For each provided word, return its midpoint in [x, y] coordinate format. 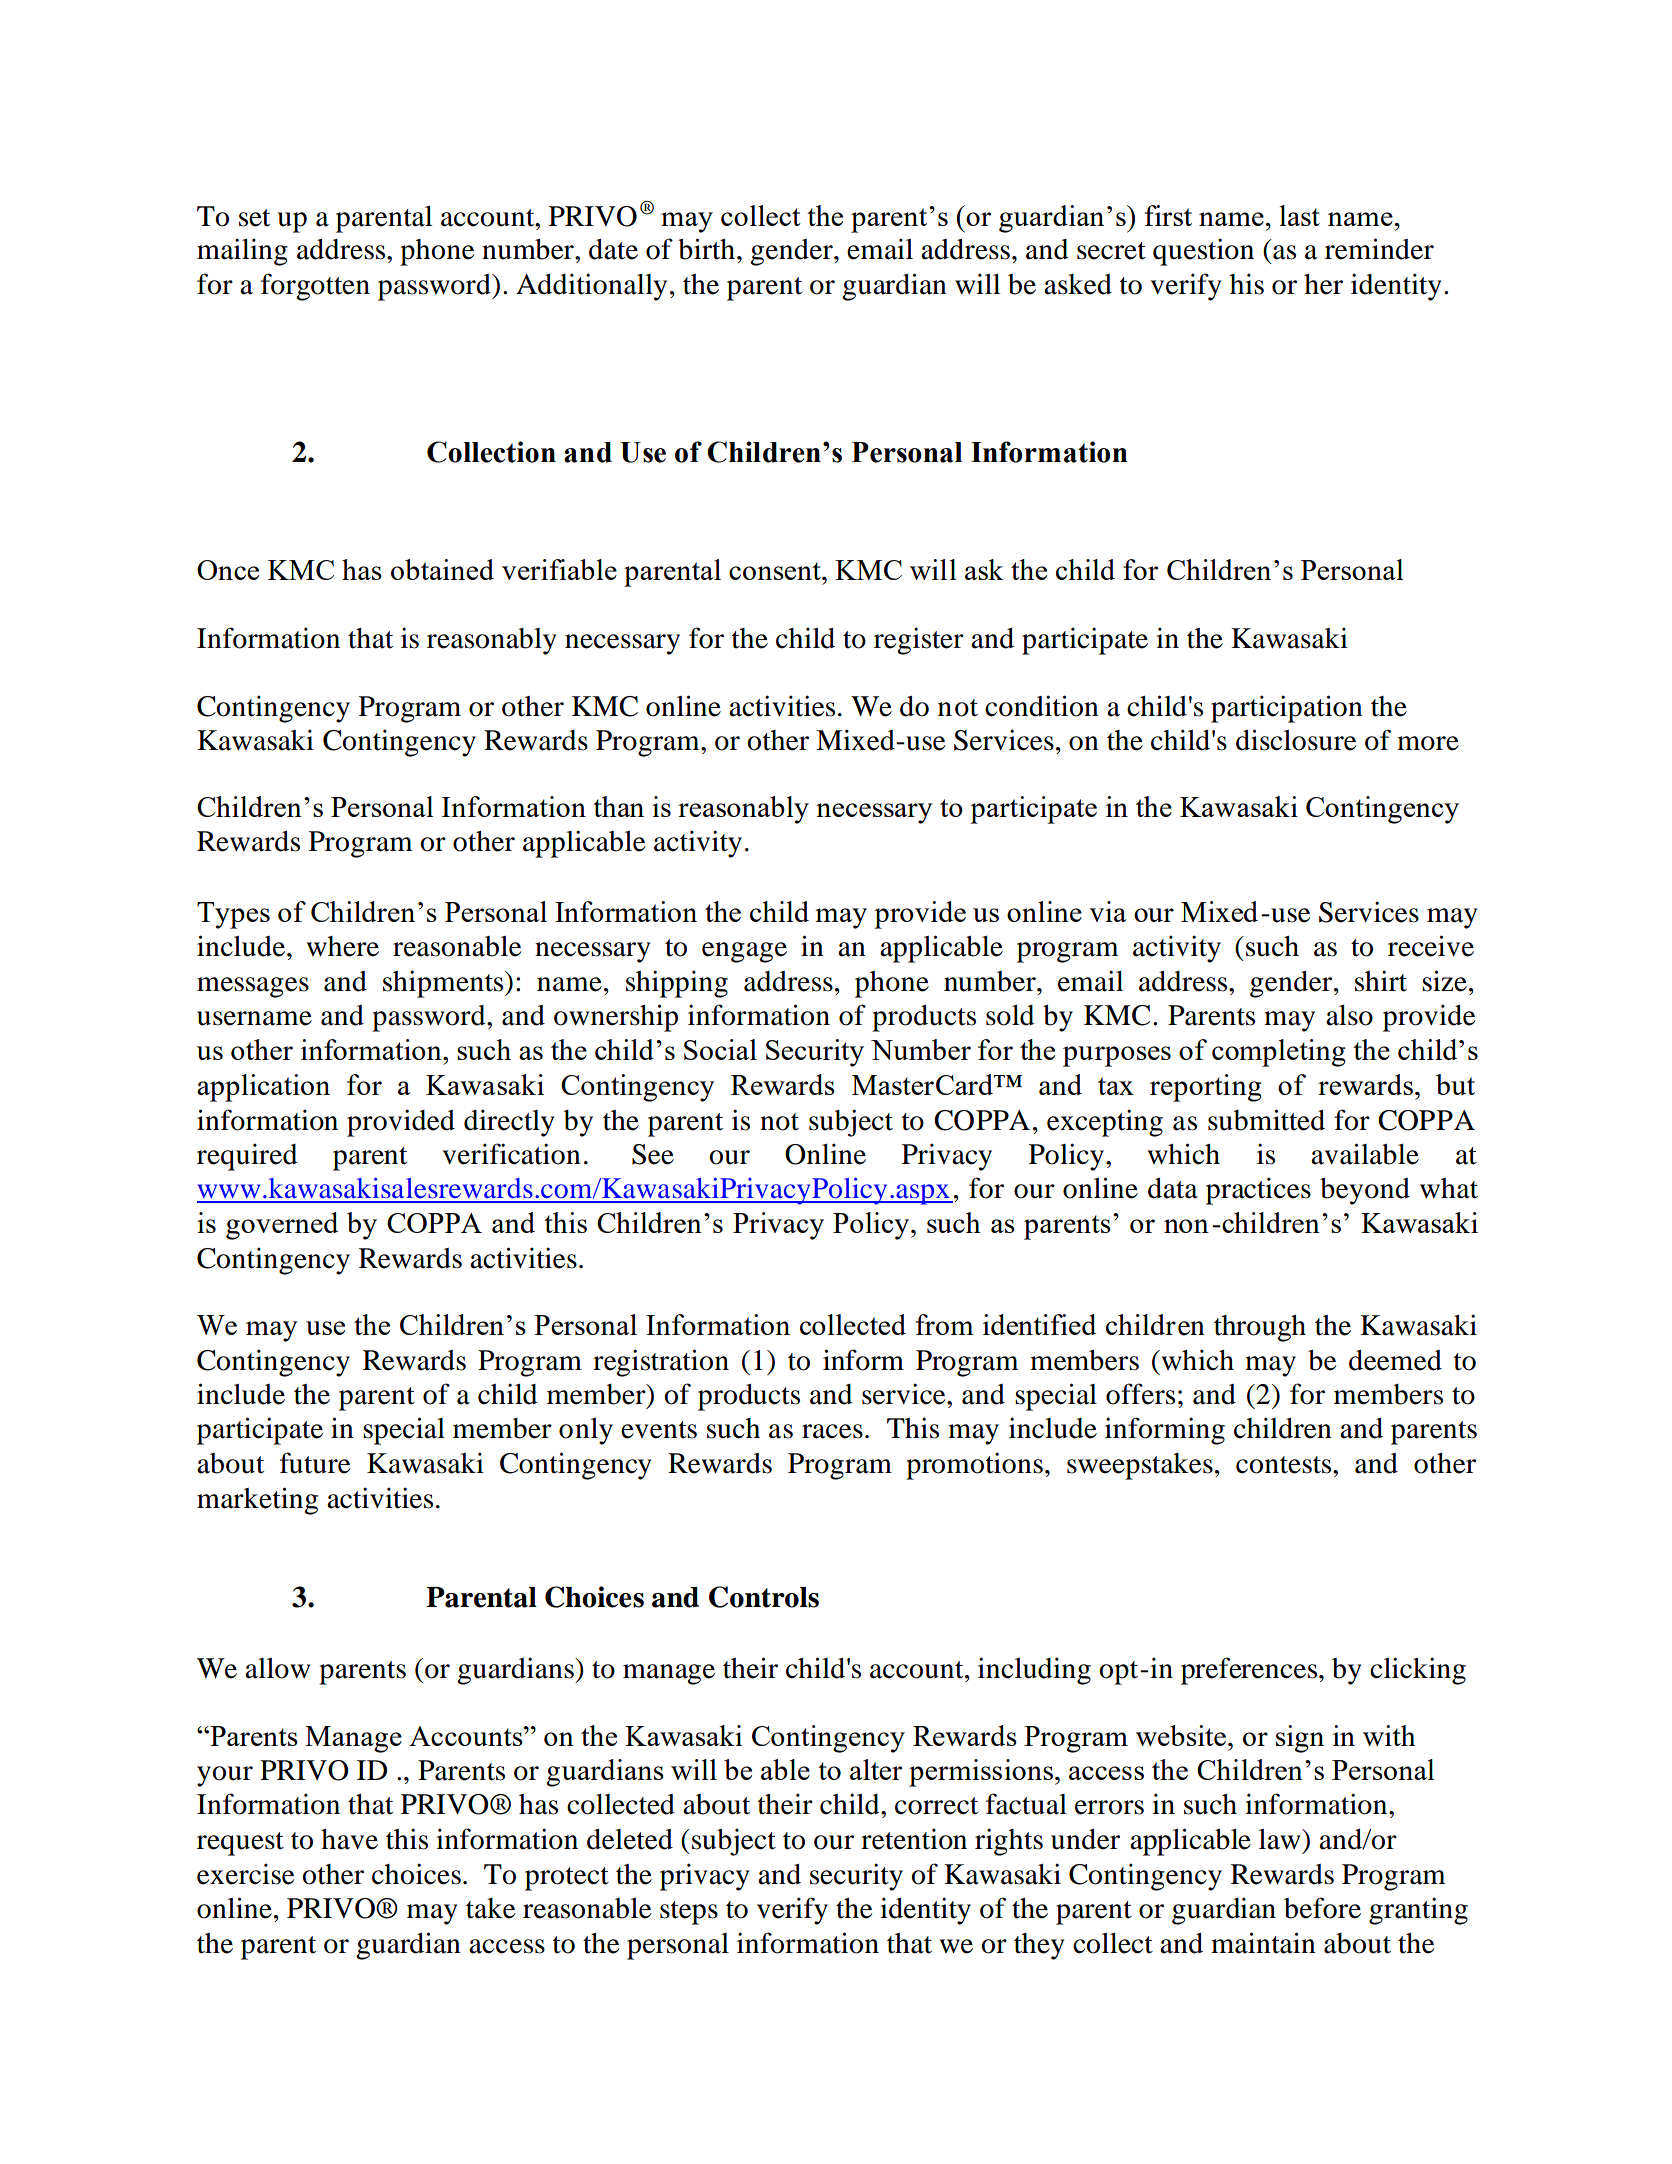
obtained [442, 569]
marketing [257, 1501]
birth [706, 249]
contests [1285, 1465]
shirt [1381, 981]
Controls [764, 1597]
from [945, 1324]
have [349, 1839]
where [343, 946]
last [1300, 215]
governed [282, 1226]
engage [744, 952]
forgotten [315, 287]
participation [1287, 709]
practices [1258, 1191]
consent [776, 571]
